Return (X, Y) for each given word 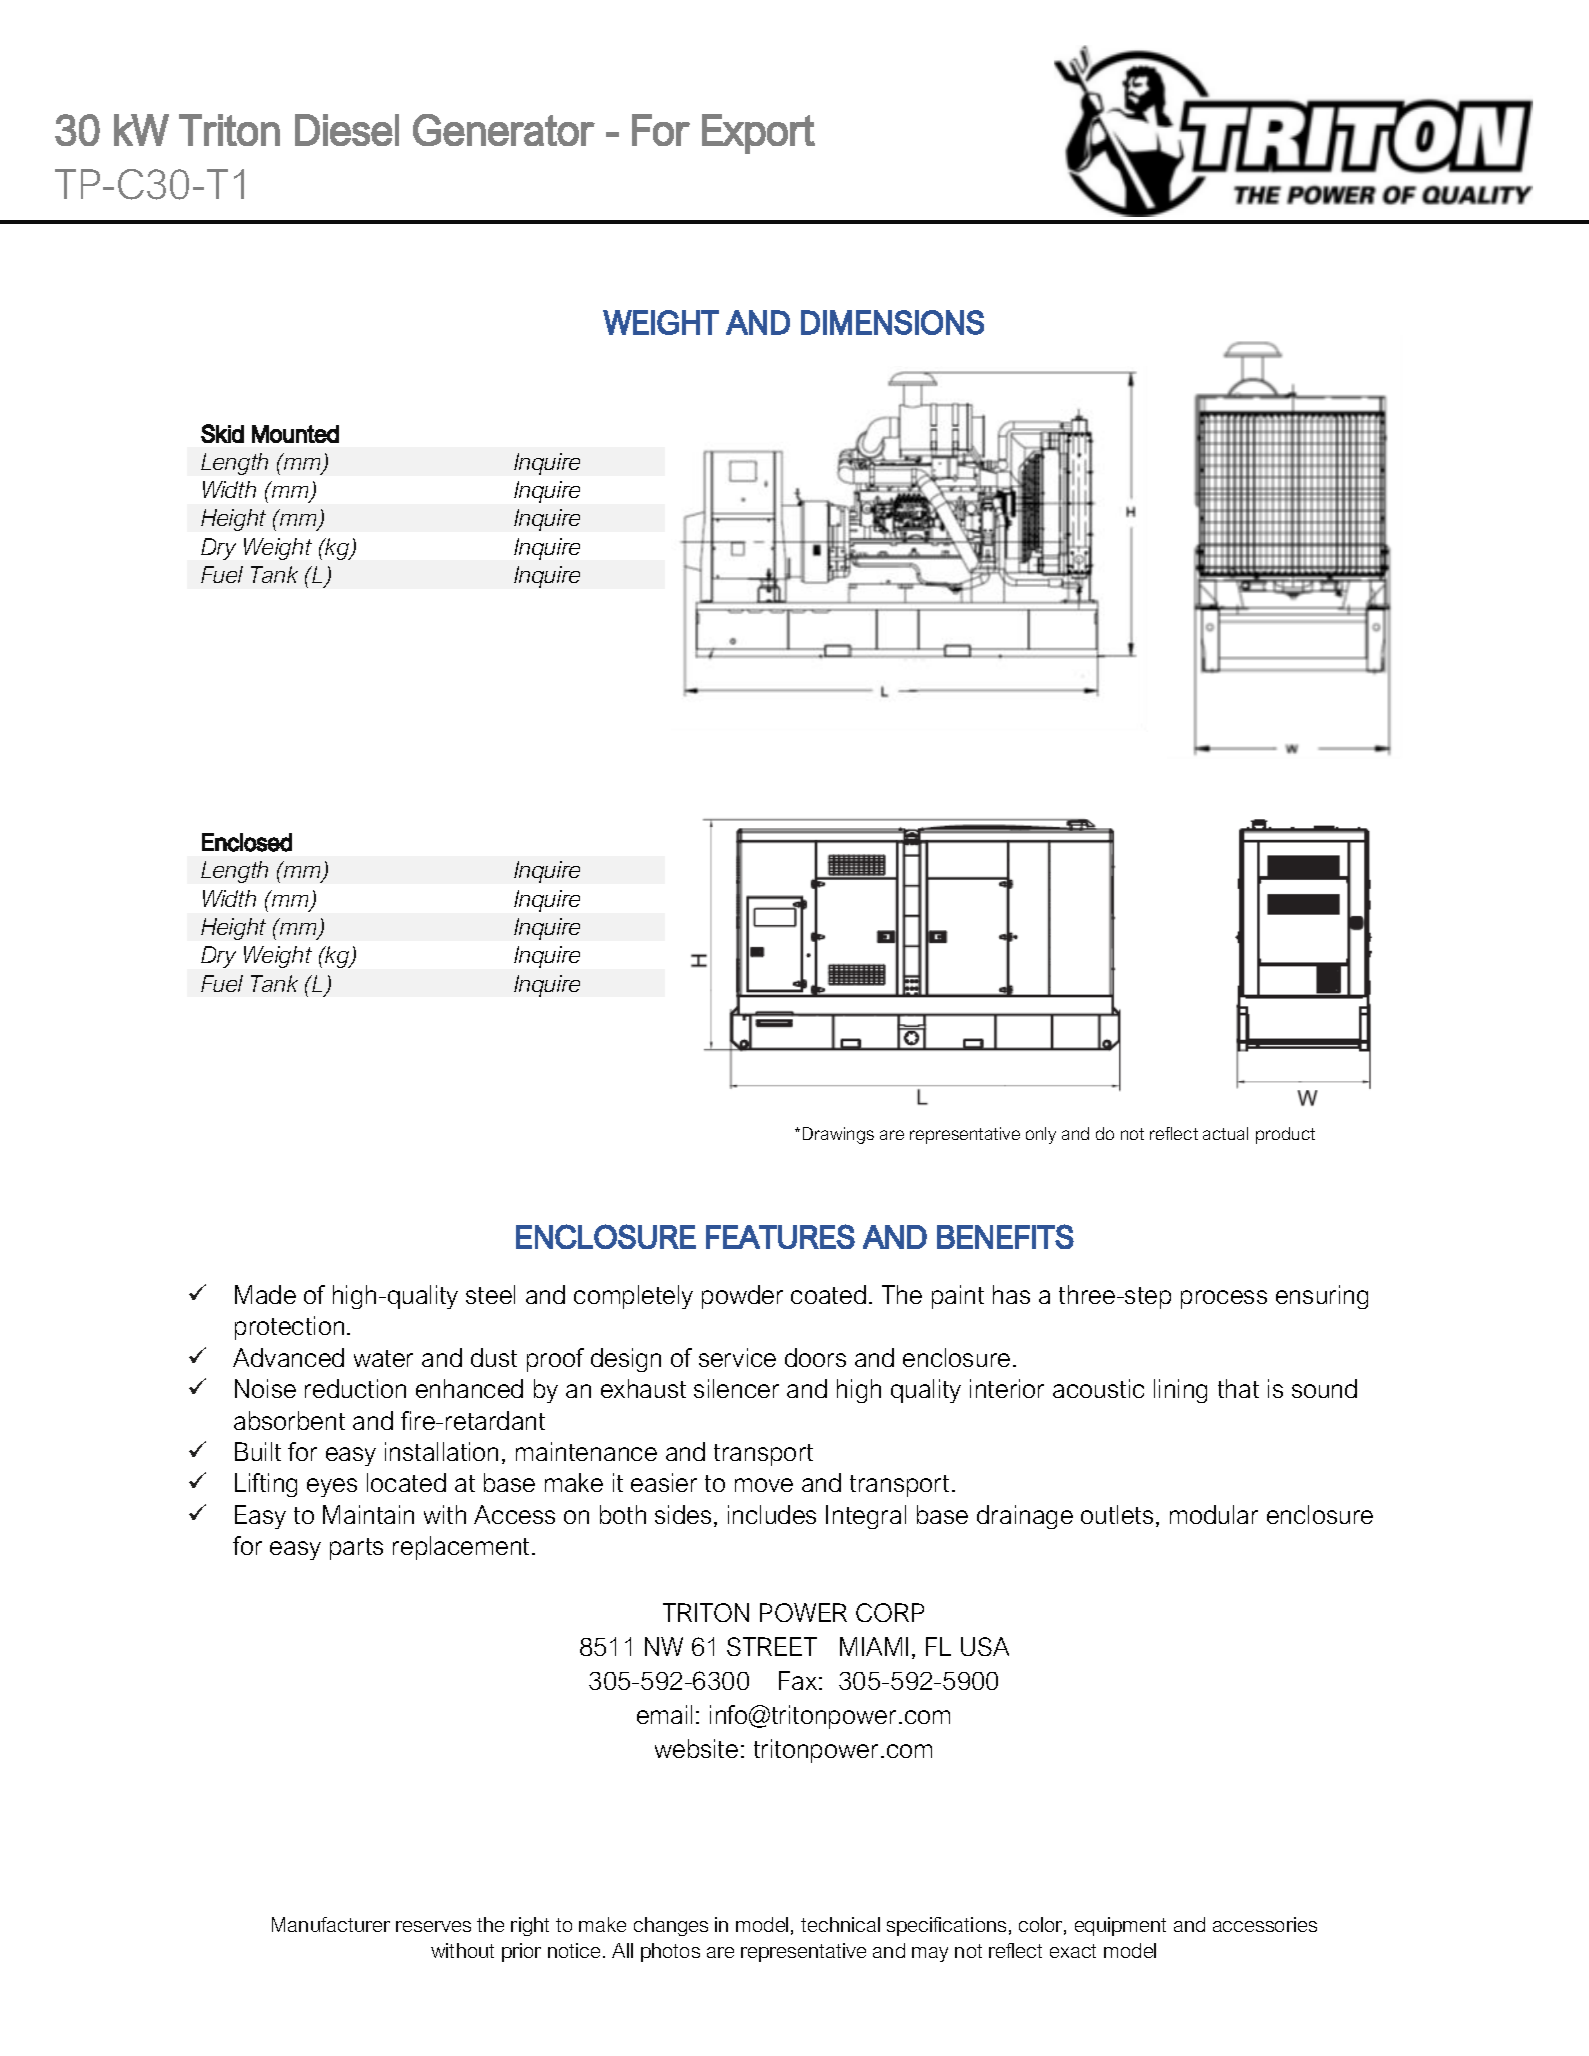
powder (742, 1297)
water (383, 1358)
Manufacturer (331, 1924)
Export (758, 134)
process (1224, 1299)
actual (1225, 1133)
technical (840, 1924)
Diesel (347, 130)
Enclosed (247, 842)
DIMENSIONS (892, 322)
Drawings (838, 1135)
